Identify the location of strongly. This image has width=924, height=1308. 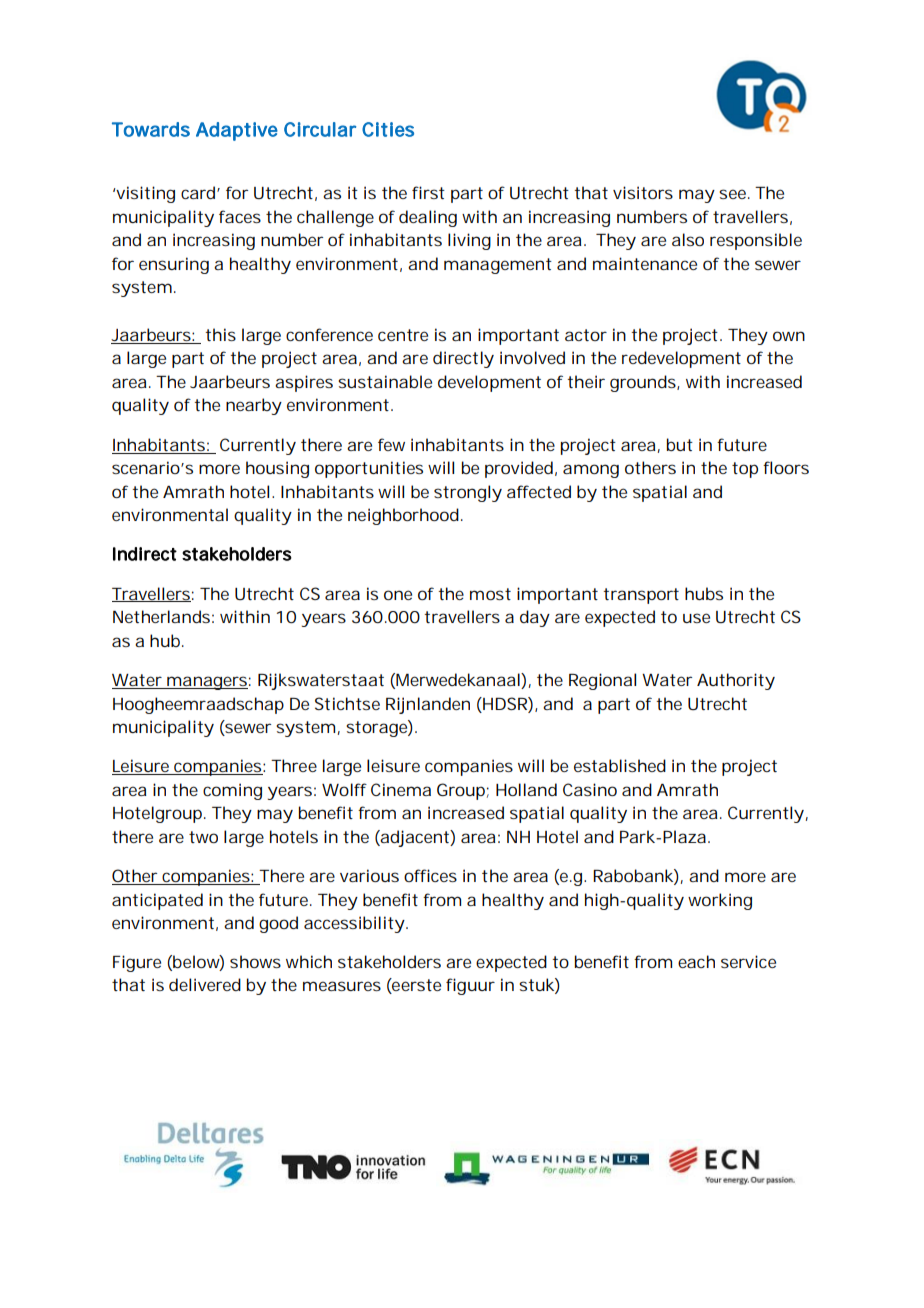
(468, 493).
